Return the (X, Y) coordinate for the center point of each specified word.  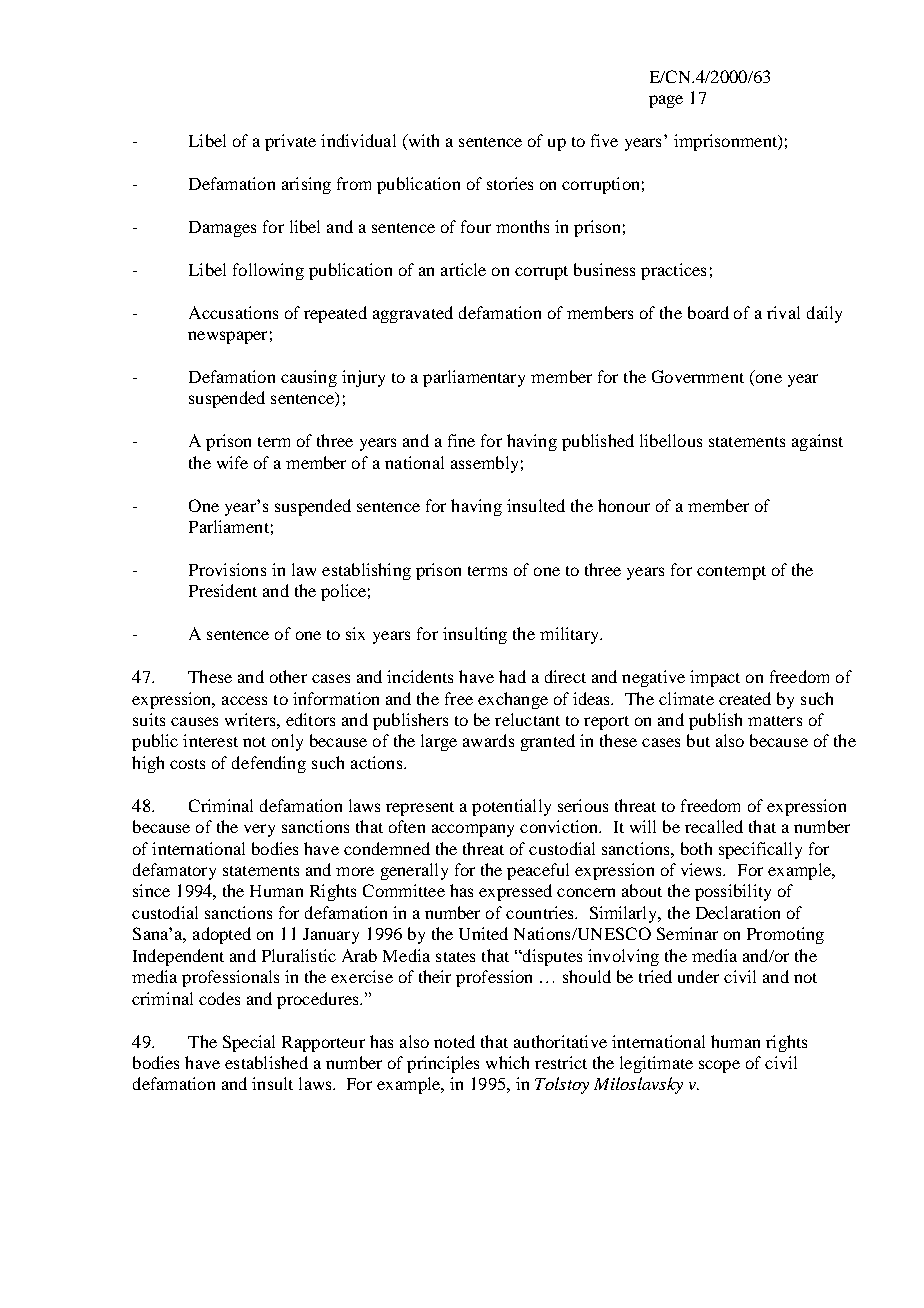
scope (719, 1066)
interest (210, 740)
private (290, 142)
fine (461, 440)
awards (488, 740)
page (666, 101)
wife (232, 462)
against (817, 442)
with (422, 142)
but (698, 740)
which (507, 1062)
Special (249, 1043)
